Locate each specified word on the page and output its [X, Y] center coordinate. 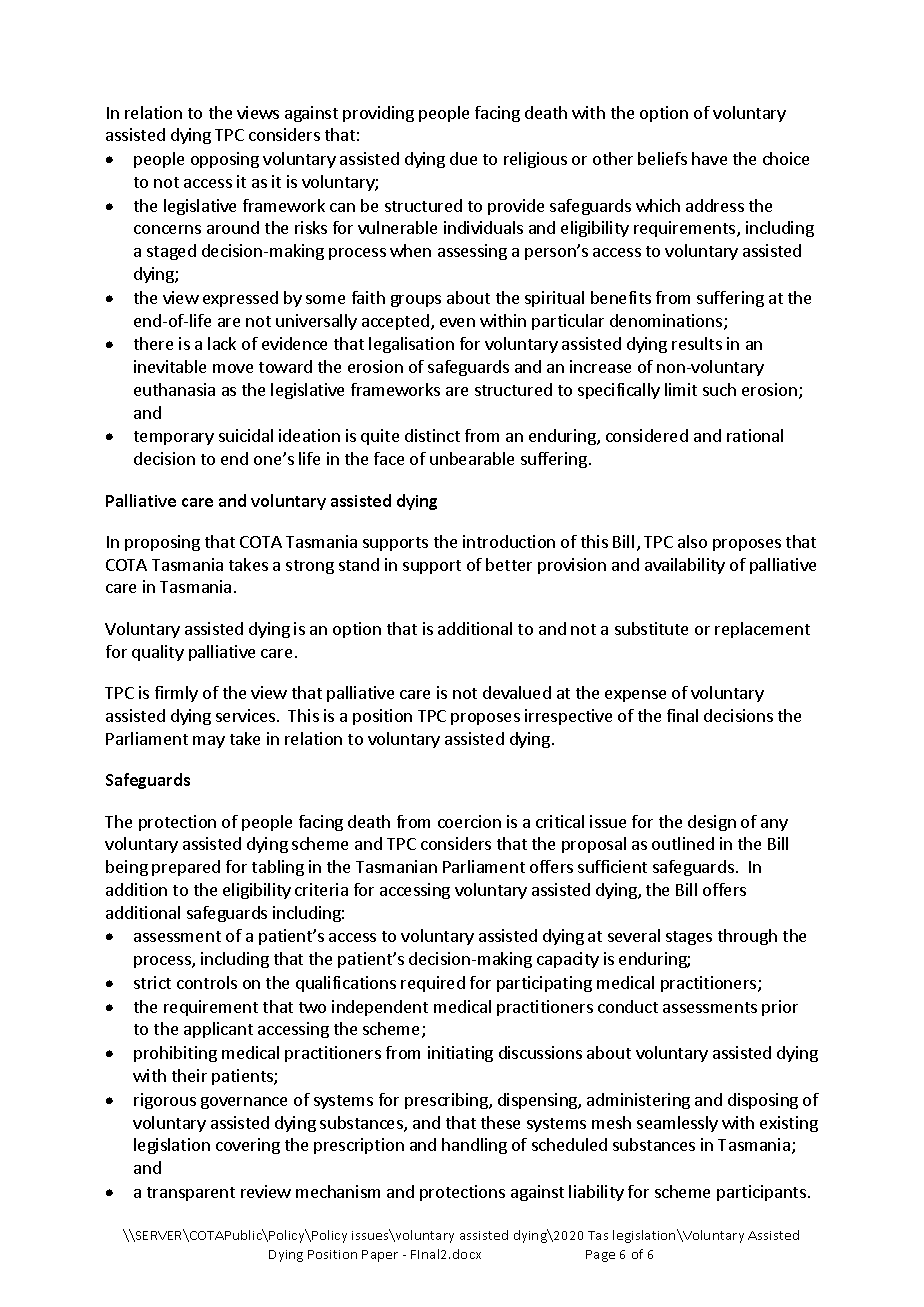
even [457, 322]
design [712, 823]
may [209, 742]
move [233, 368]
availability [685, 566]
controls [207, 982]
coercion [469, 821]
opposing [225, 160]
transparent [191, 1194]
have [709, 158]
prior [780, 1008]
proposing [162, 543]
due [463, 158]
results [697, 343]
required [433, 984]
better [509, 564]
